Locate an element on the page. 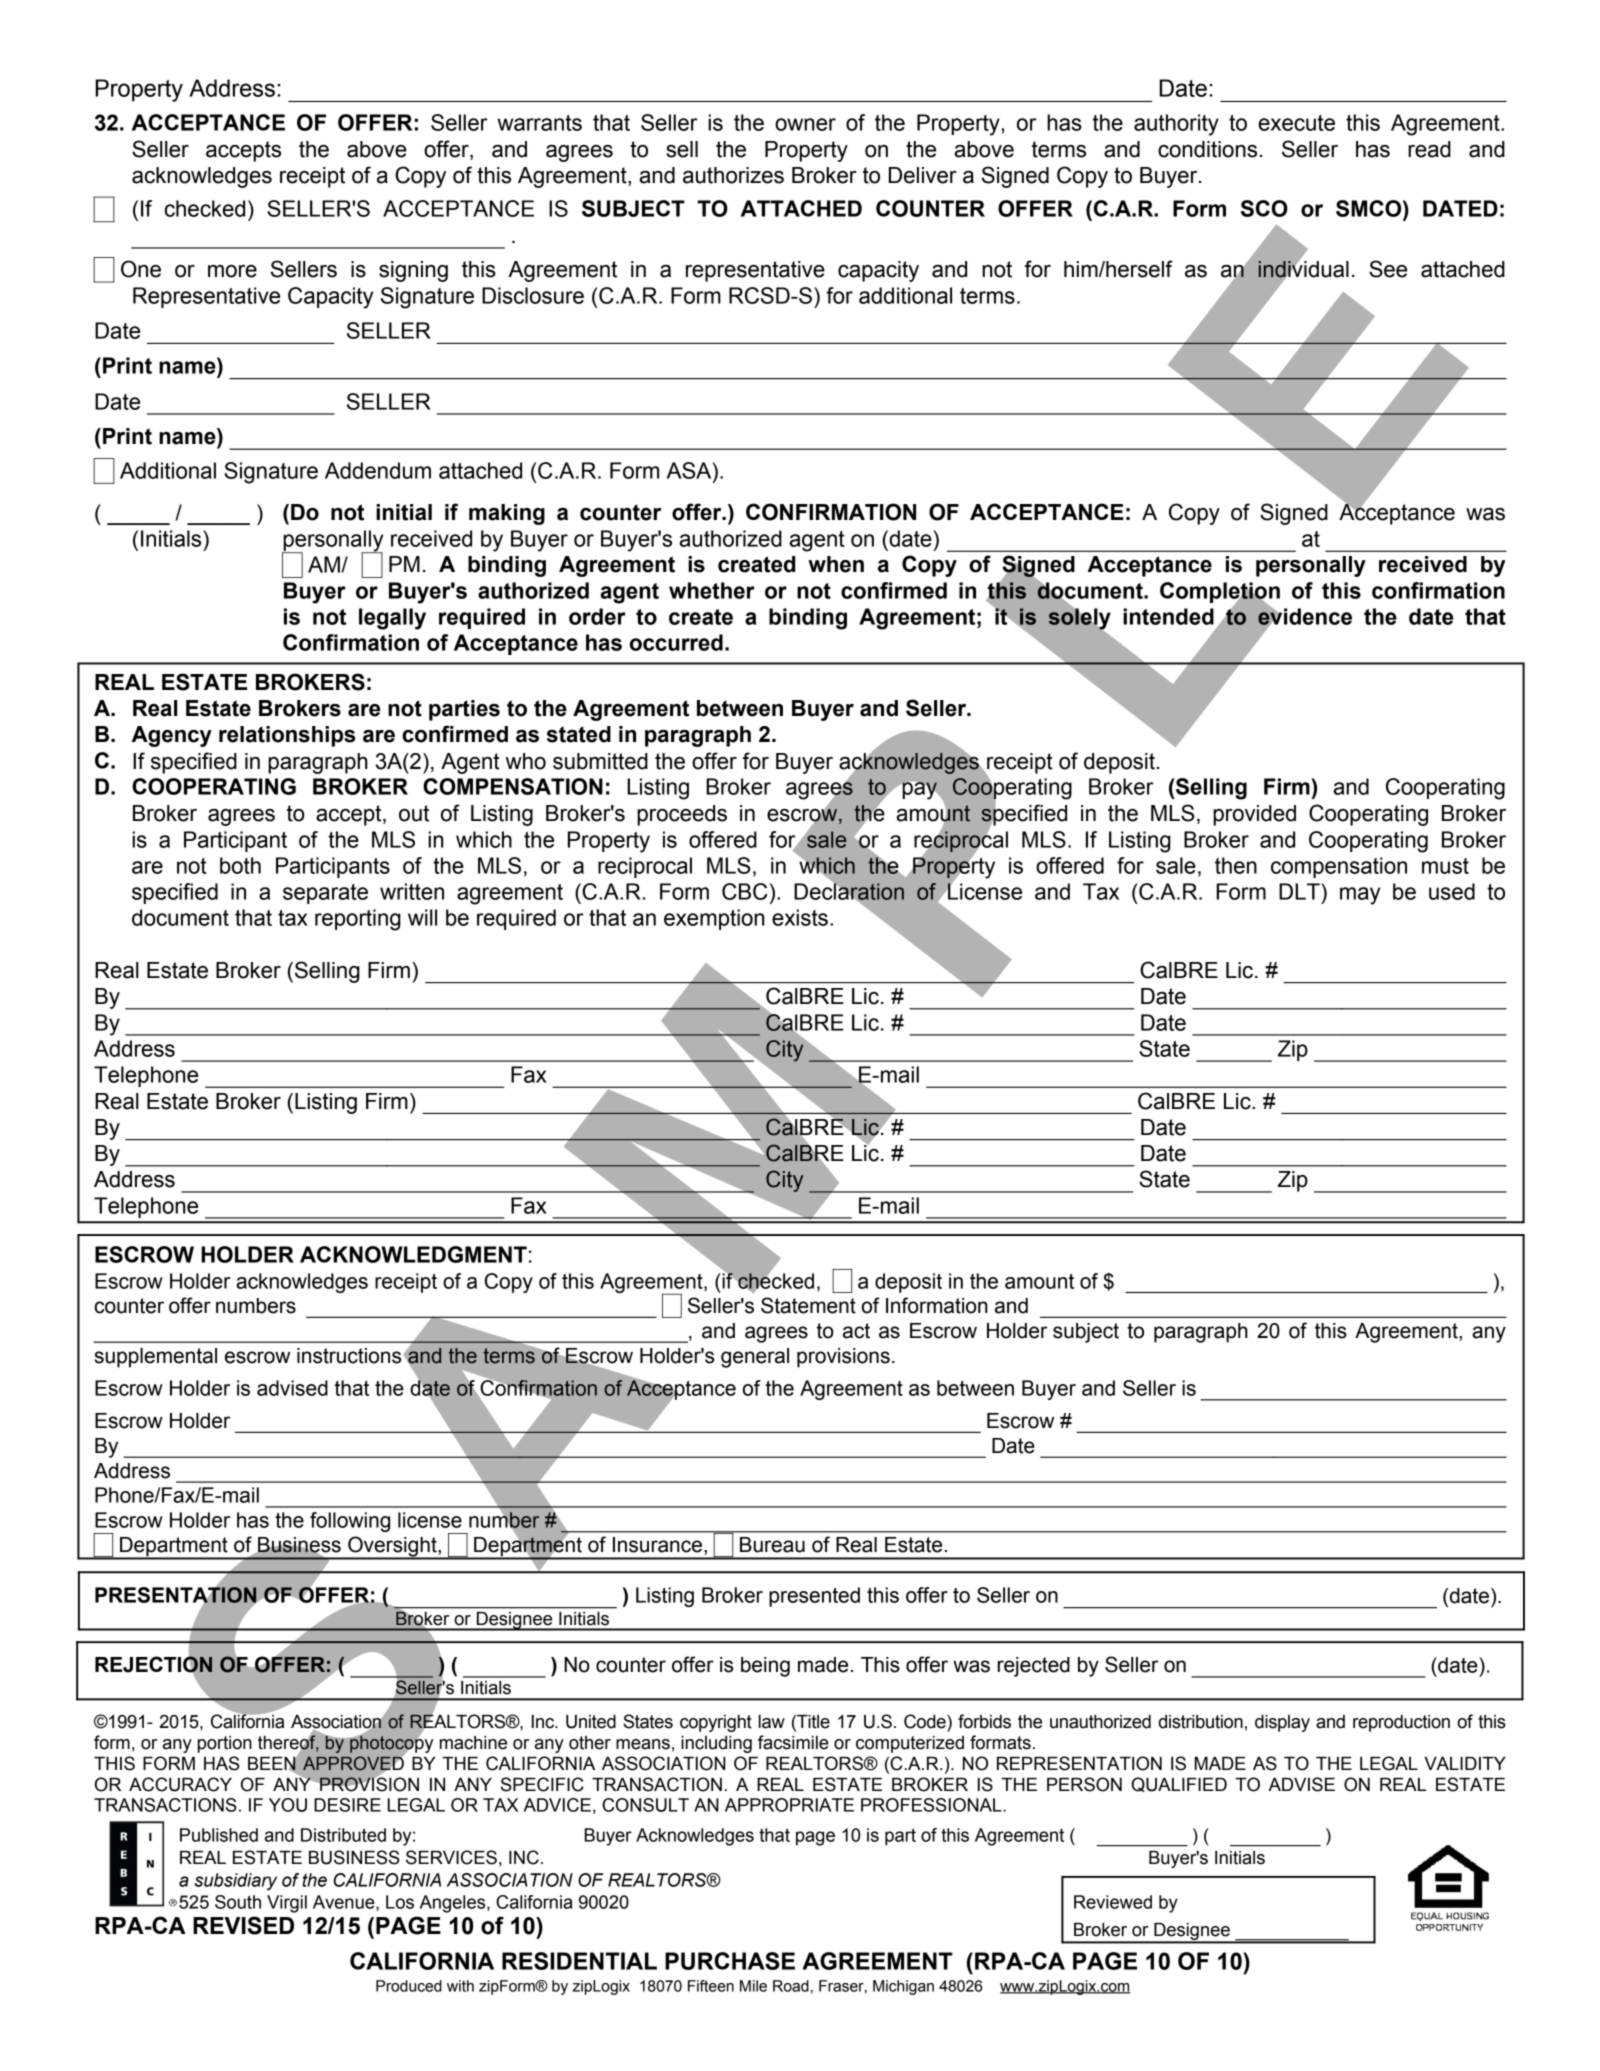  exists is located at coordinates (800, 917).
